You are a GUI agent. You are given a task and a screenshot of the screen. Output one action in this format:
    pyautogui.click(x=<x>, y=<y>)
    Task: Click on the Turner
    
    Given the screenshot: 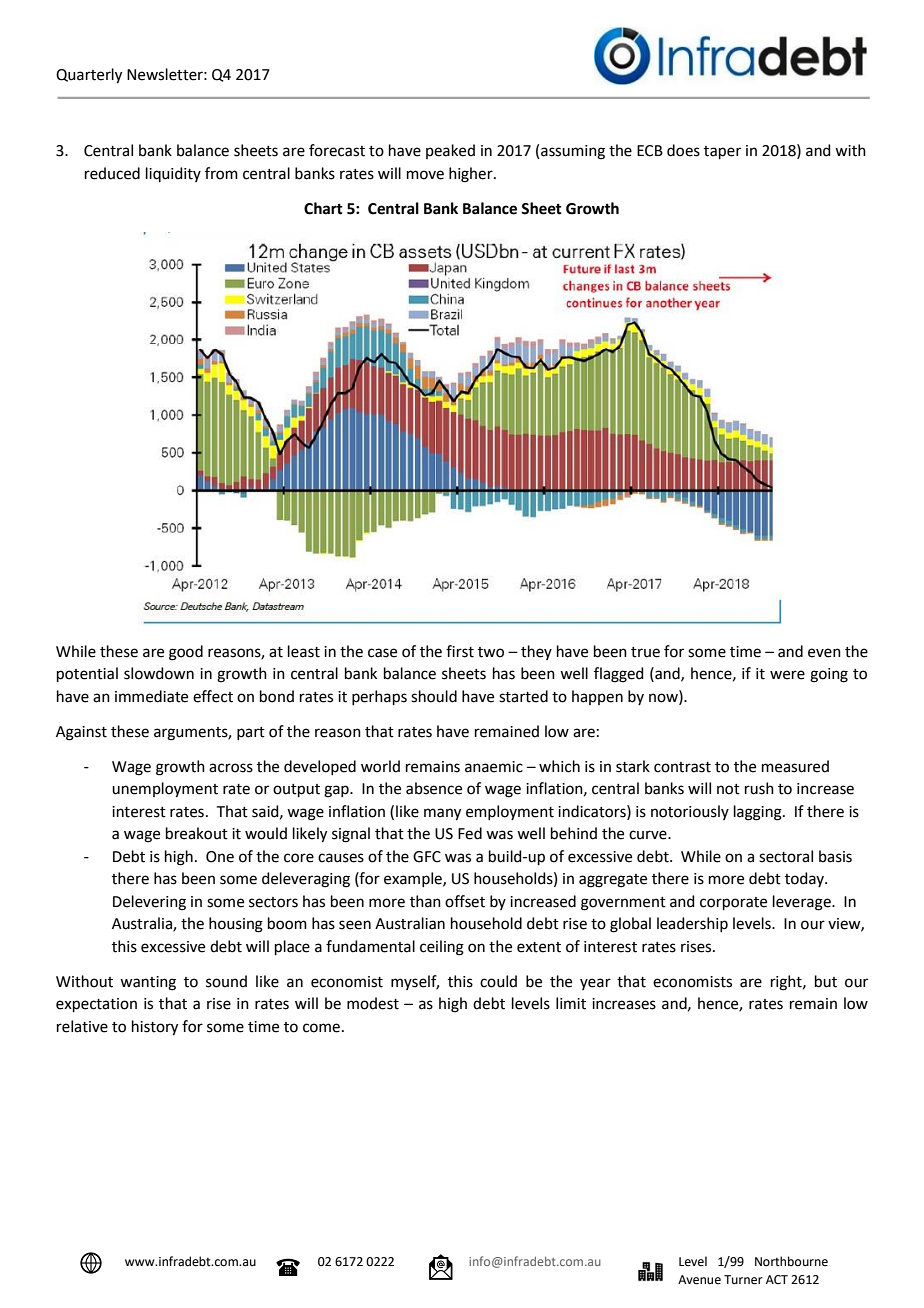 What is the action you would take?
    pyautogui.click(x=743, y=1280)
